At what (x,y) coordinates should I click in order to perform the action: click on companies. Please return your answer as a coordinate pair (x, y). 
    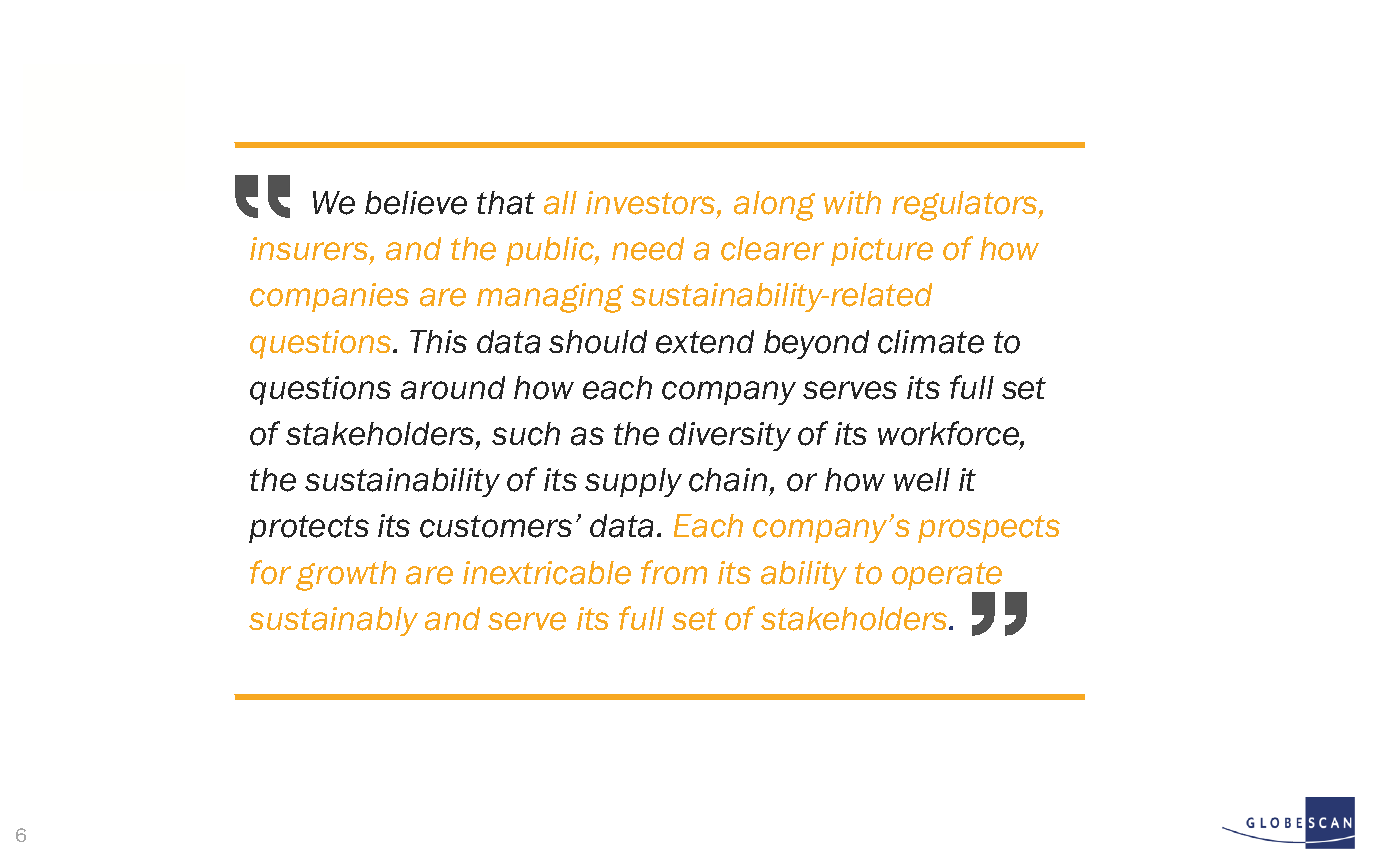
    Looking at the image, I should click on (329, 297).
